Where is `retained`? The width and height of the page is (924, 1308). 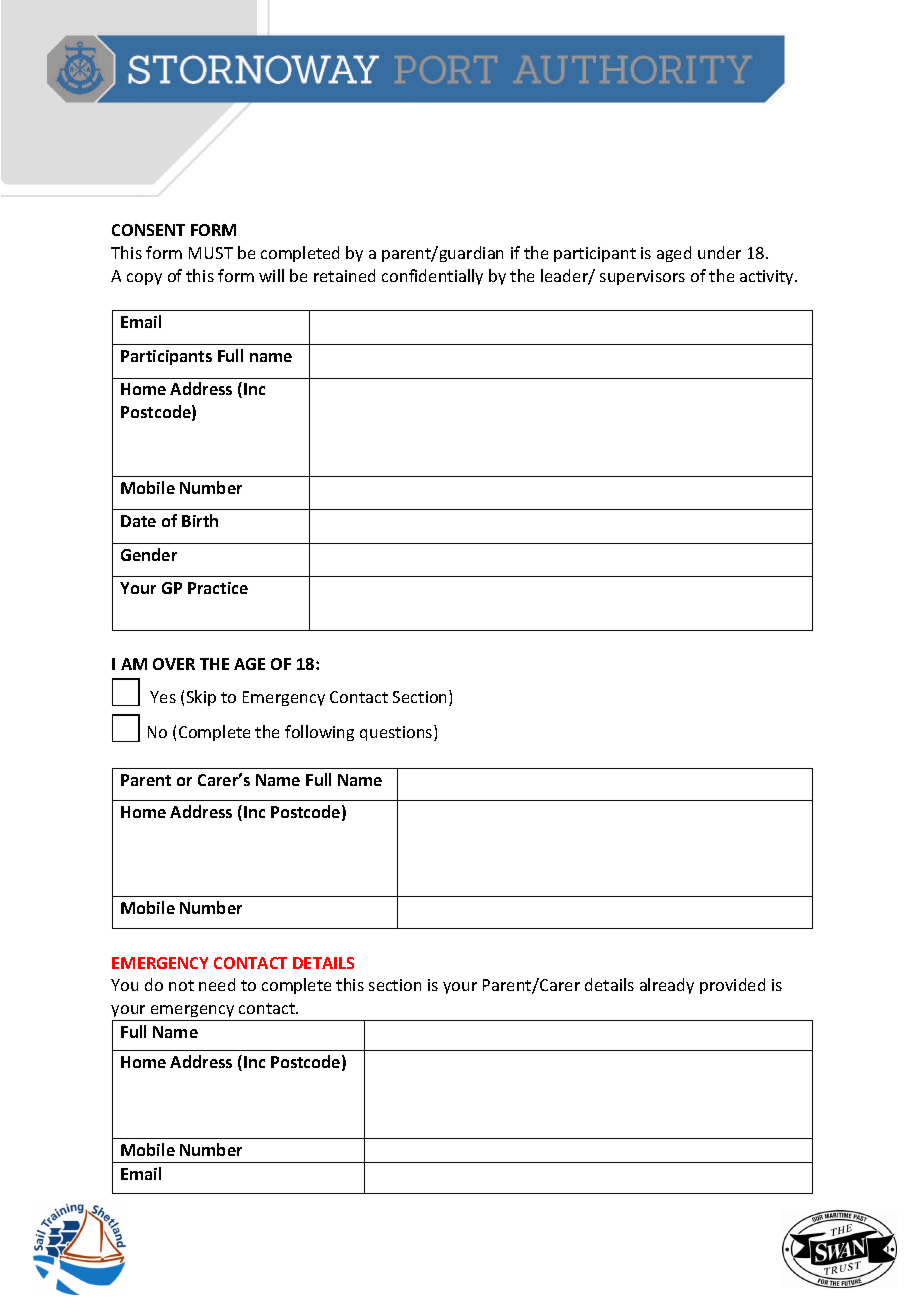
retained is located at coordinates (344, 275).
